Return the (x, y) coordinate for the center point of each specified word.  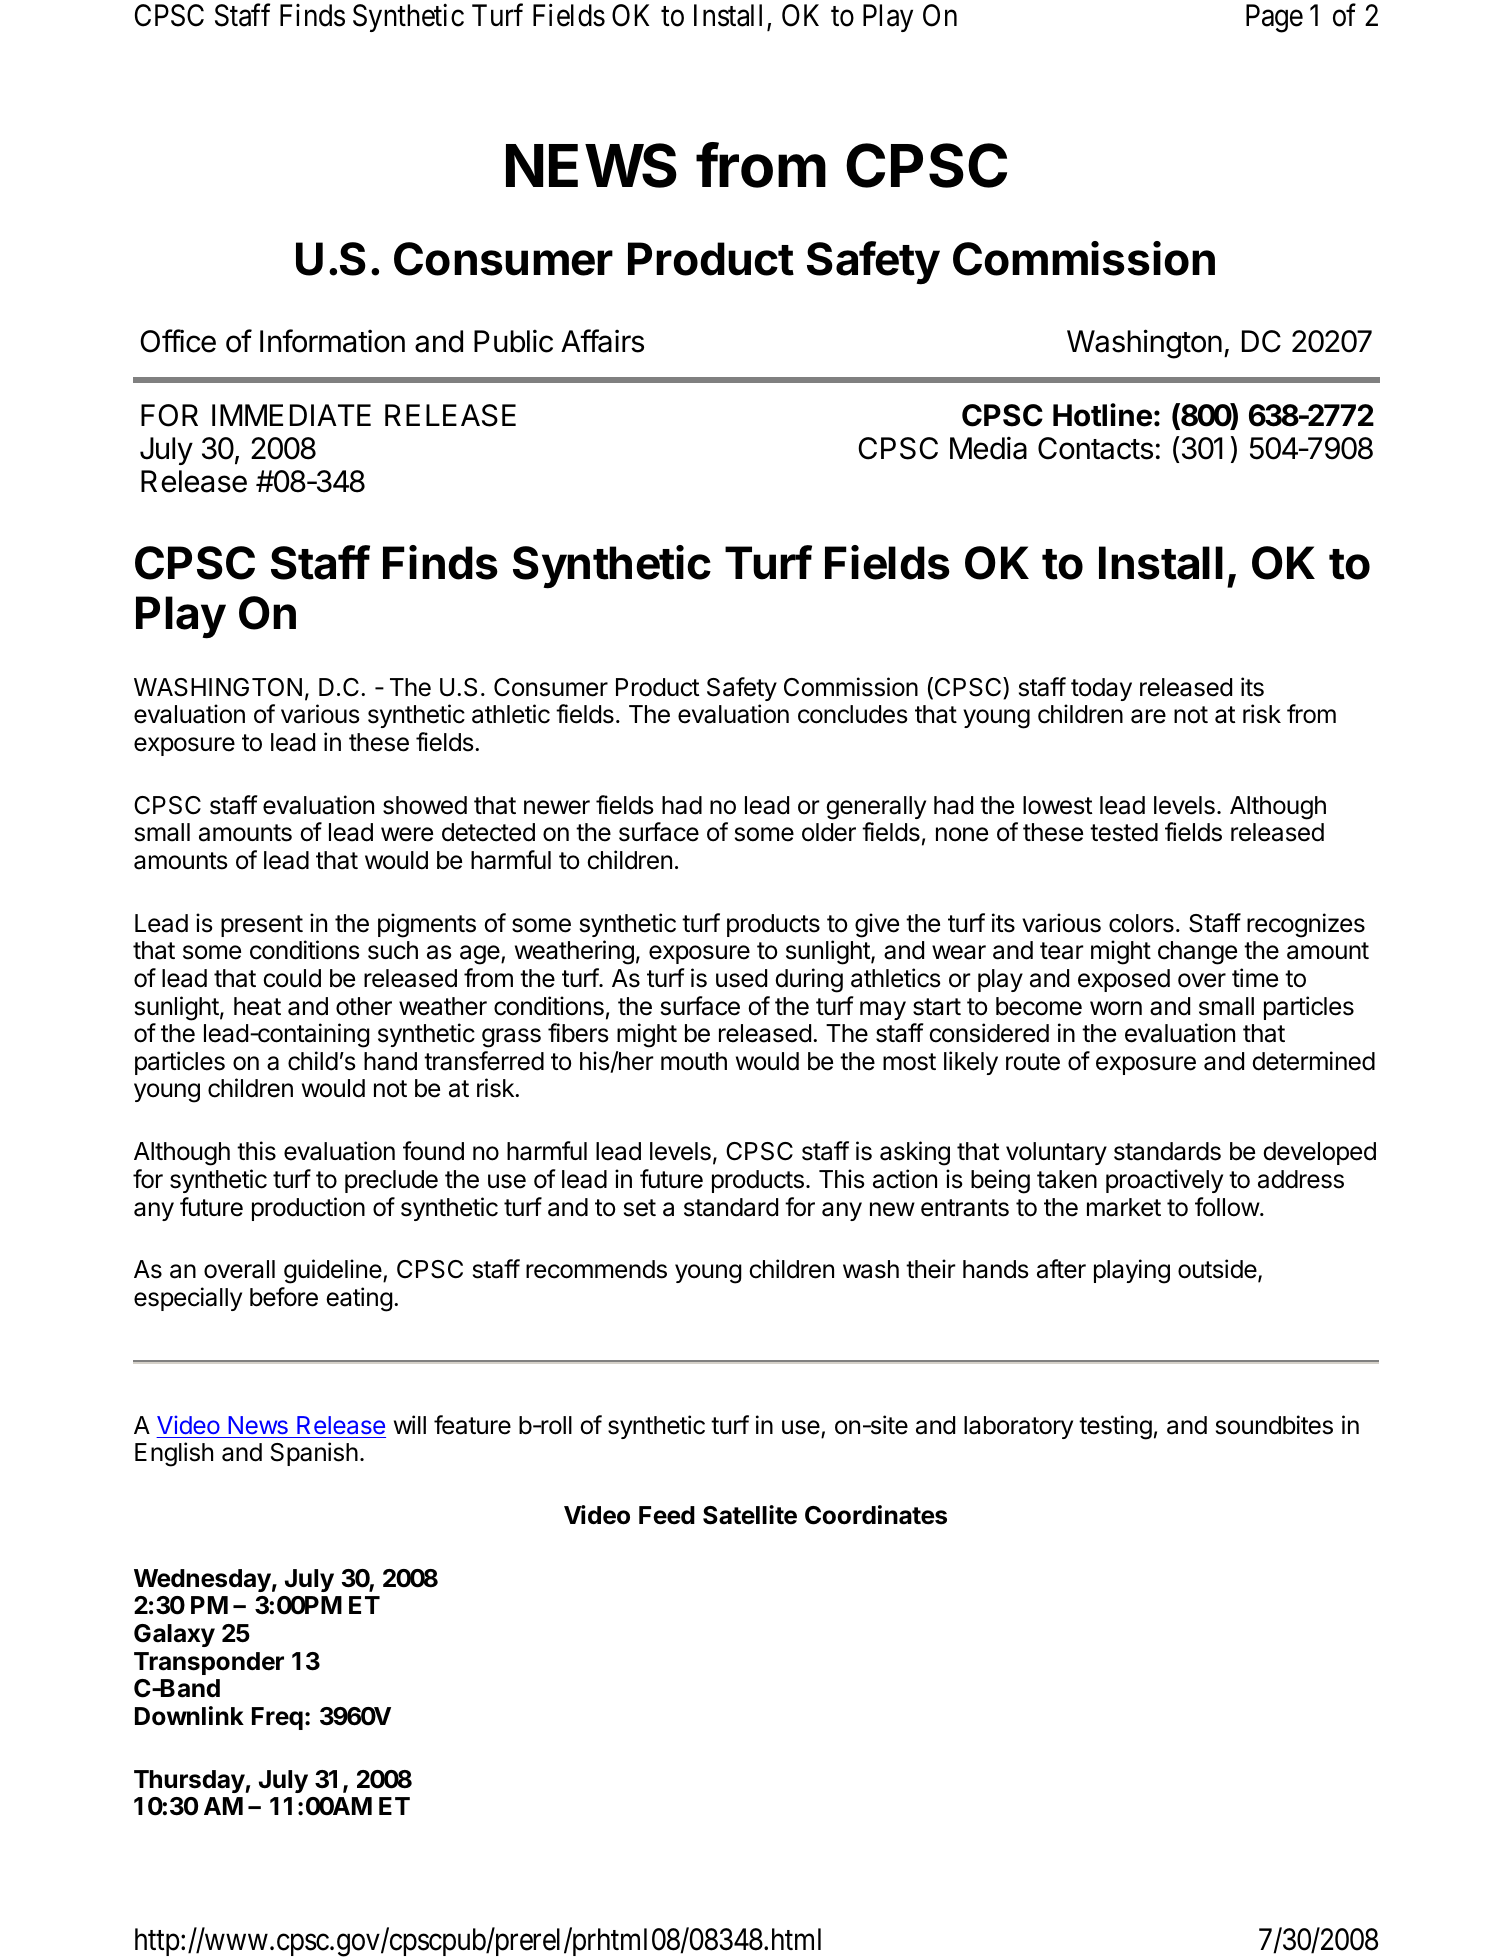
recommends (596, 1269)
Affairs (602, 341)
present (262, 926)
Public (513, 341)
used (741, 978)
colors (1141, 923)
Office (178, 341)
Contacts (1095, 448)
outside (1217, 1269)
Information (332, 341)
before (284, 1297)
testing (1115, 1427)
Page (1274, 18)
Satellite (750, 1515)
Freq (277, 1718)
